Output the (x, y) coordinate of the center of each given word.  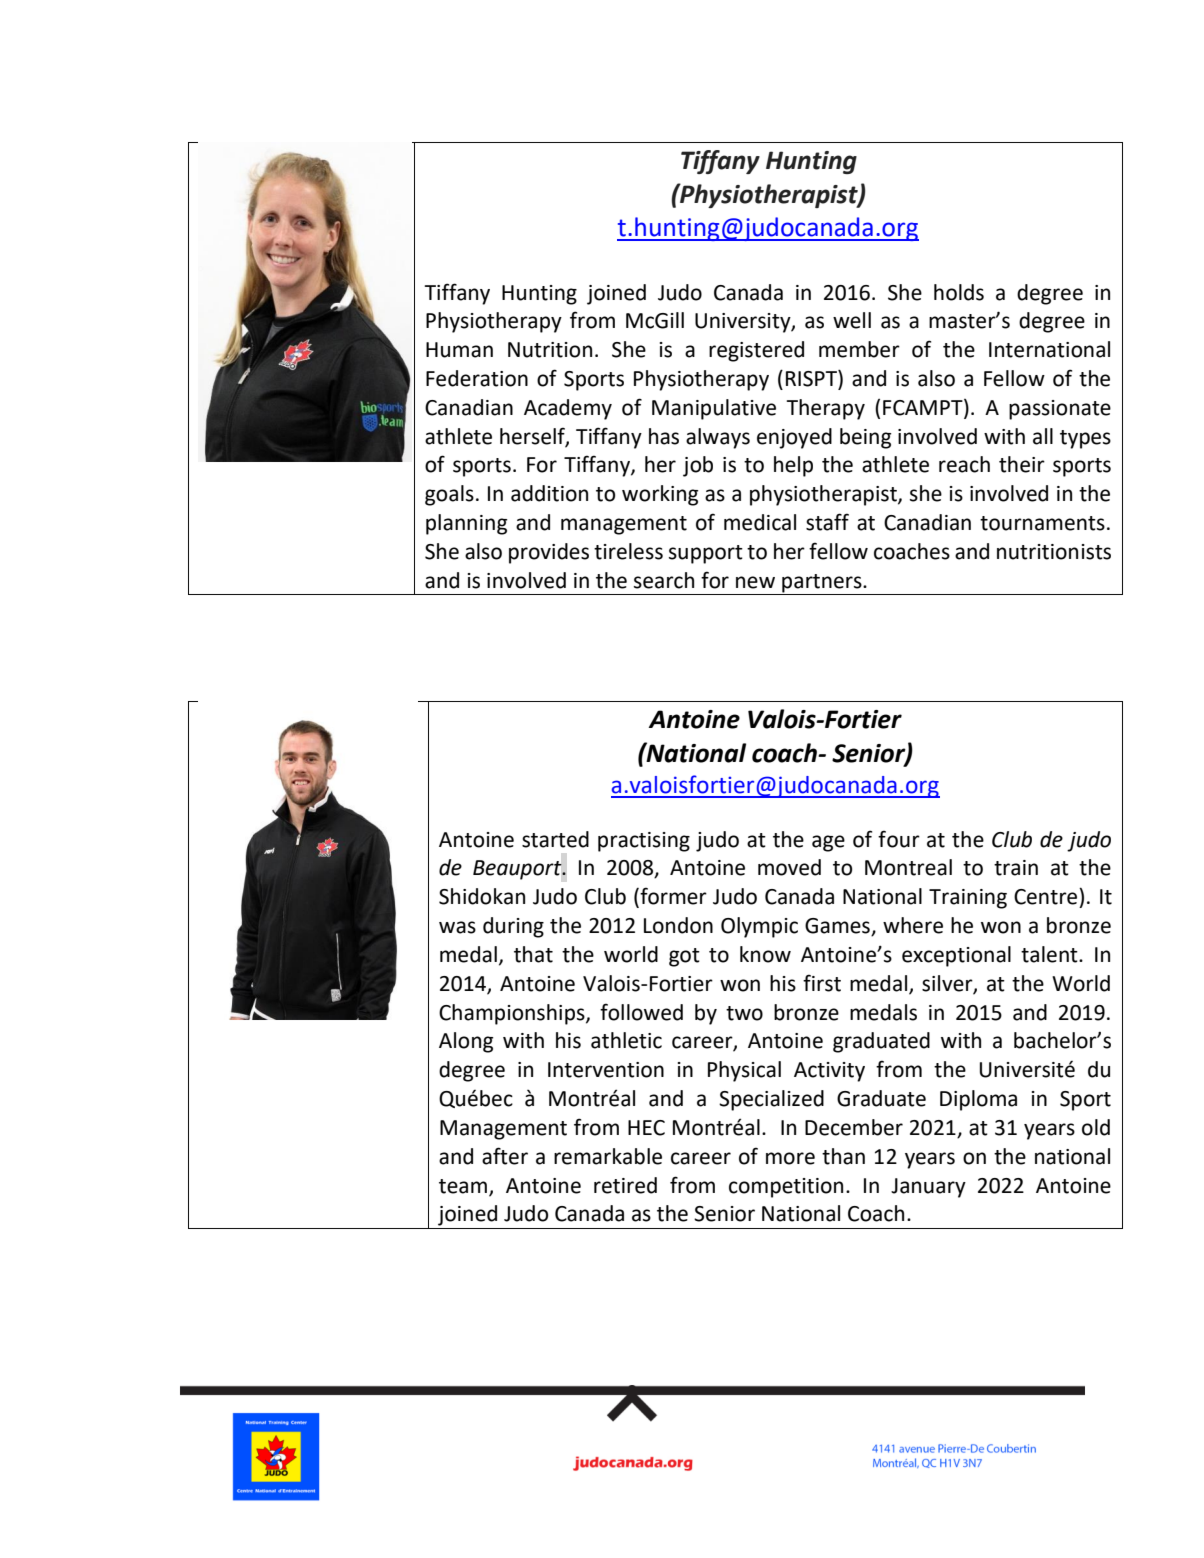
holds (959, 292)
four (899, 839)
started (555, 839)
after (505, 1156)
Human (459, 350)
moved (789, 867)
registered (756, 351)
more (790, 1158)
